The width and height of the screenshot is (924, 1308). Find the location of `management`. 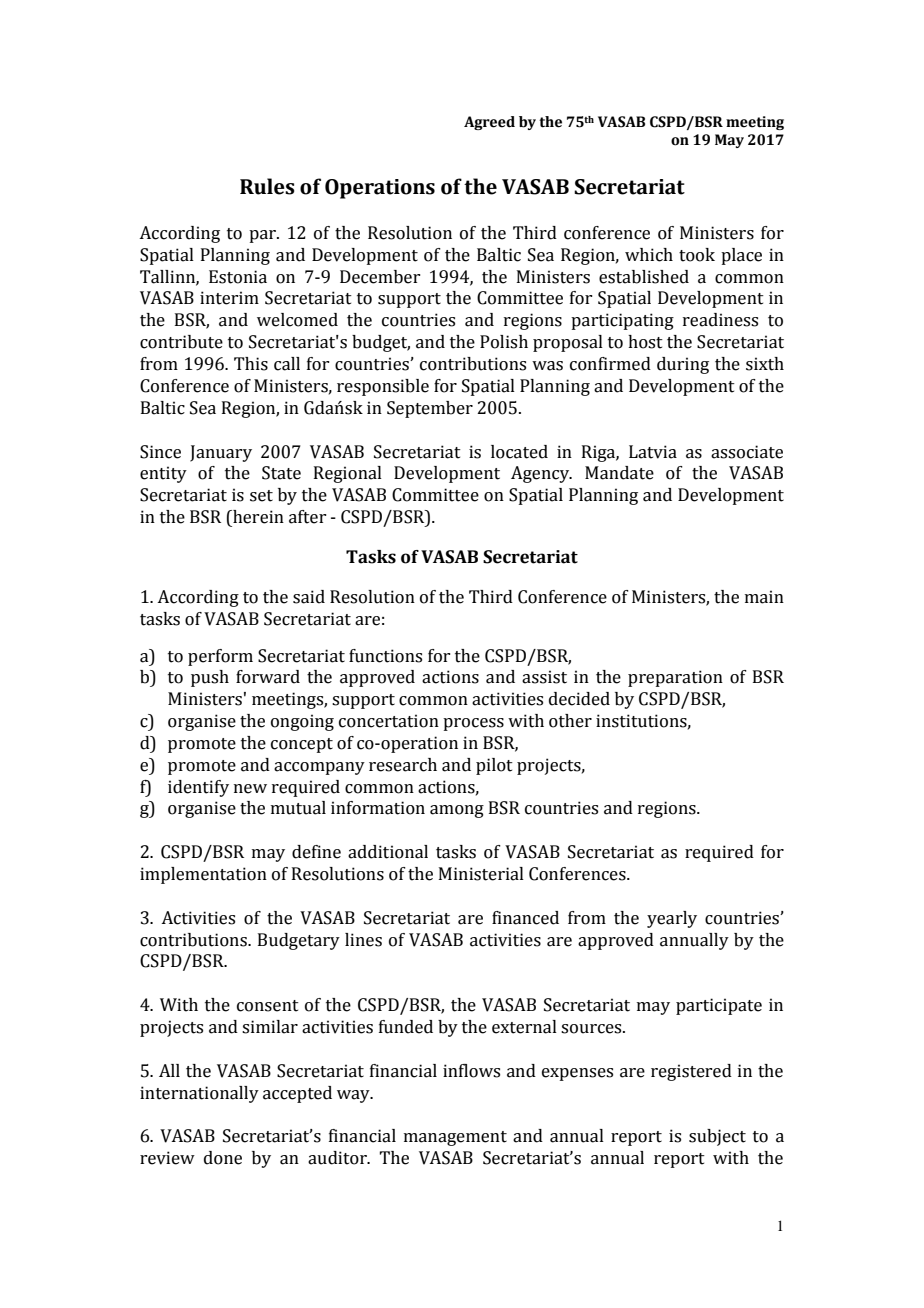

management is located at coordinates (455, 1138).
